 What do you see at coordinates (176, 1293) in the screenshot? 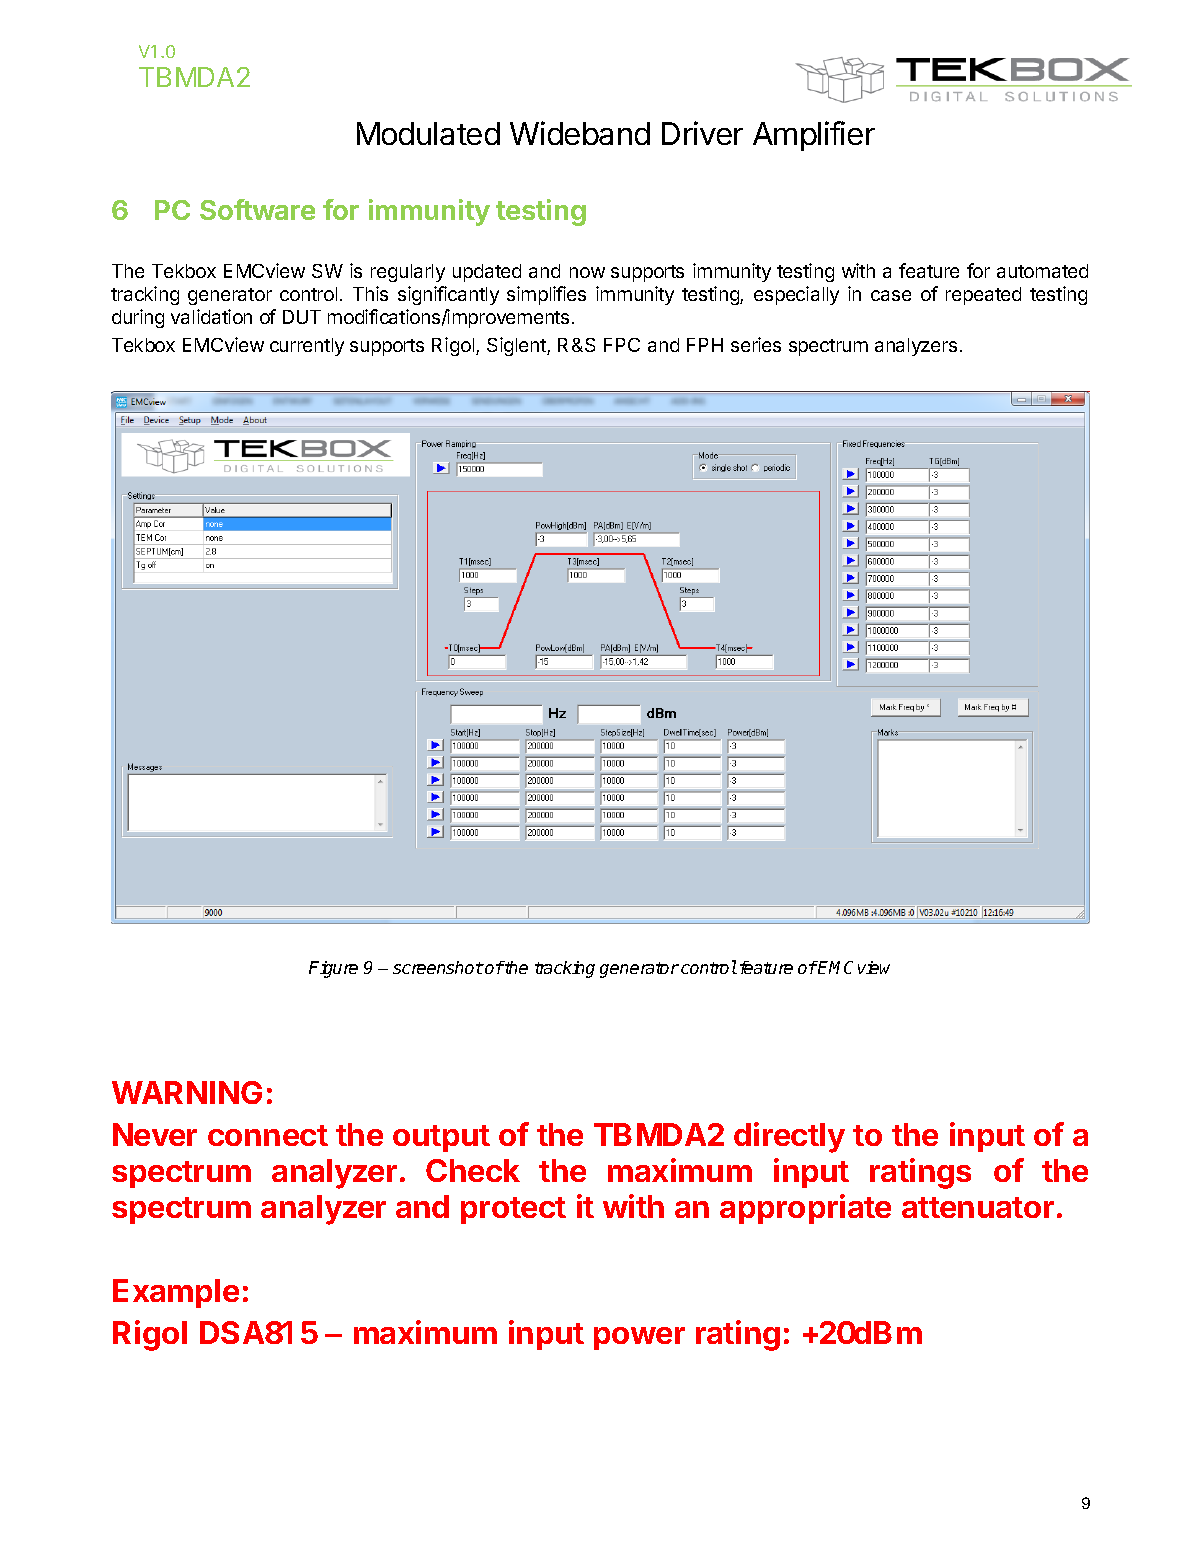
I see `Example` at bounding box center [176, 1293].
